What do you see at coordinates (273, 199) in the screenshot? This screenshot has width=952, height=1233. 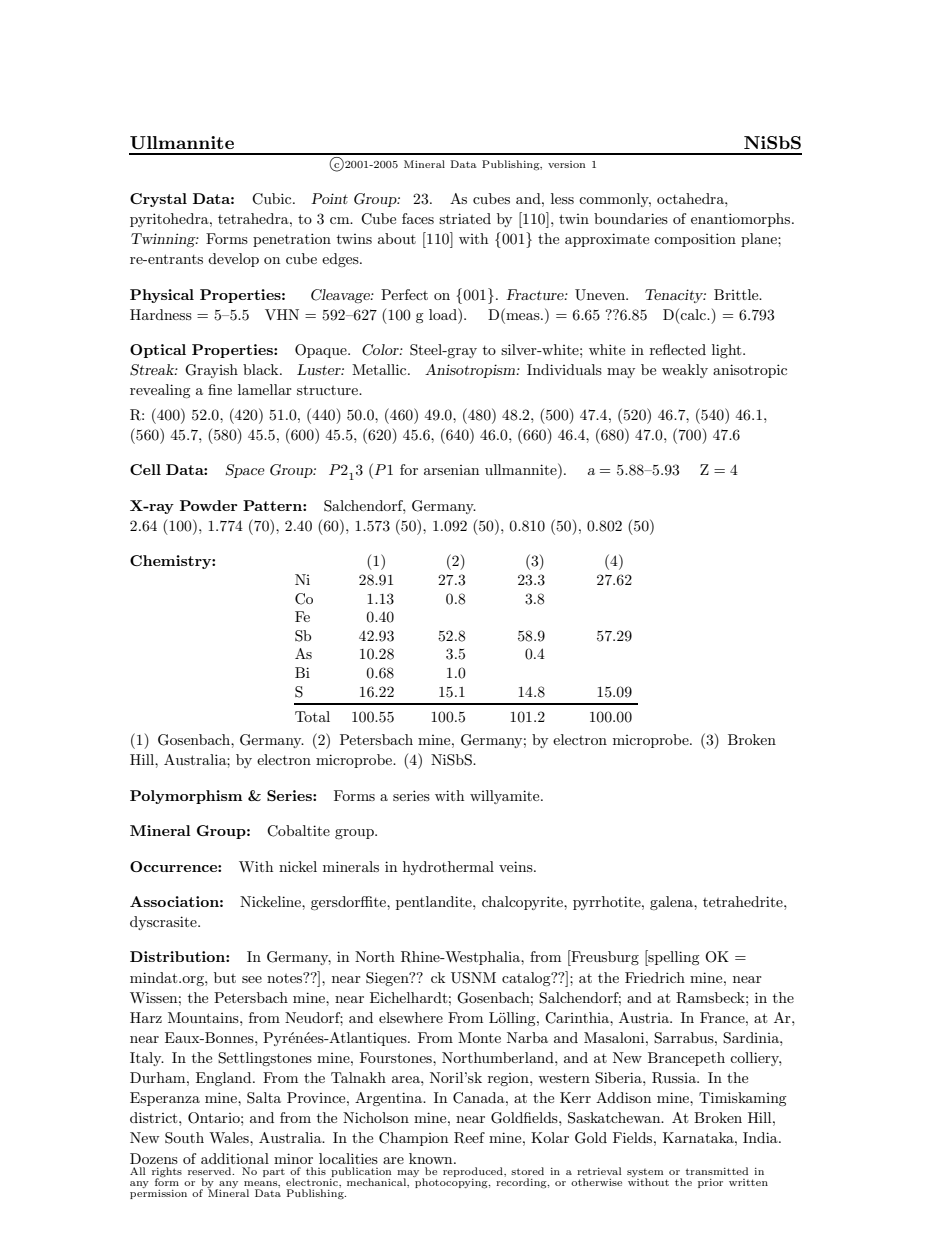 I see `Cubic` at bounding box center [273, 199].
